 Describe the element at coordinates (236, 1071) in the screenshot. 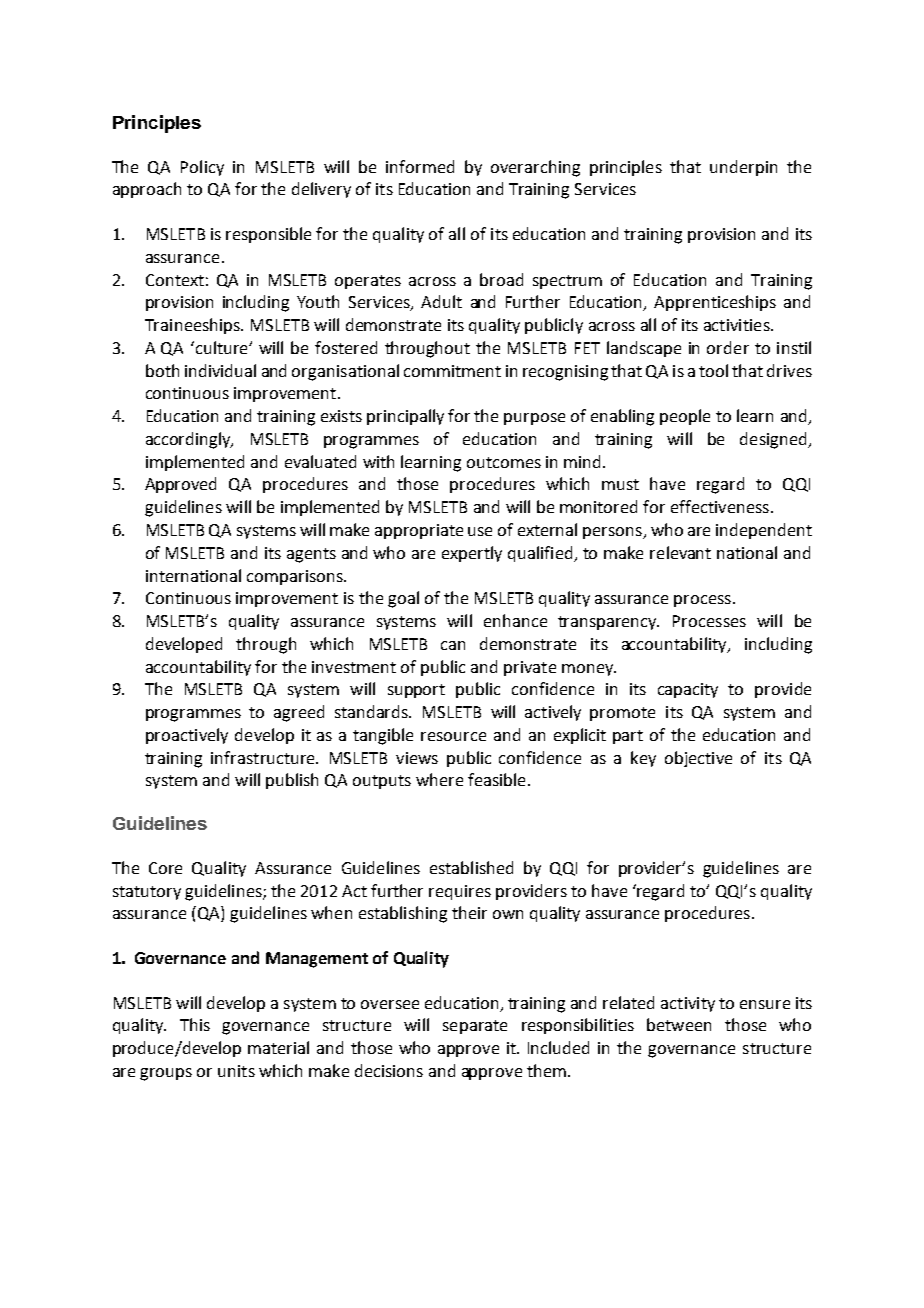

I see `units` at that location.
